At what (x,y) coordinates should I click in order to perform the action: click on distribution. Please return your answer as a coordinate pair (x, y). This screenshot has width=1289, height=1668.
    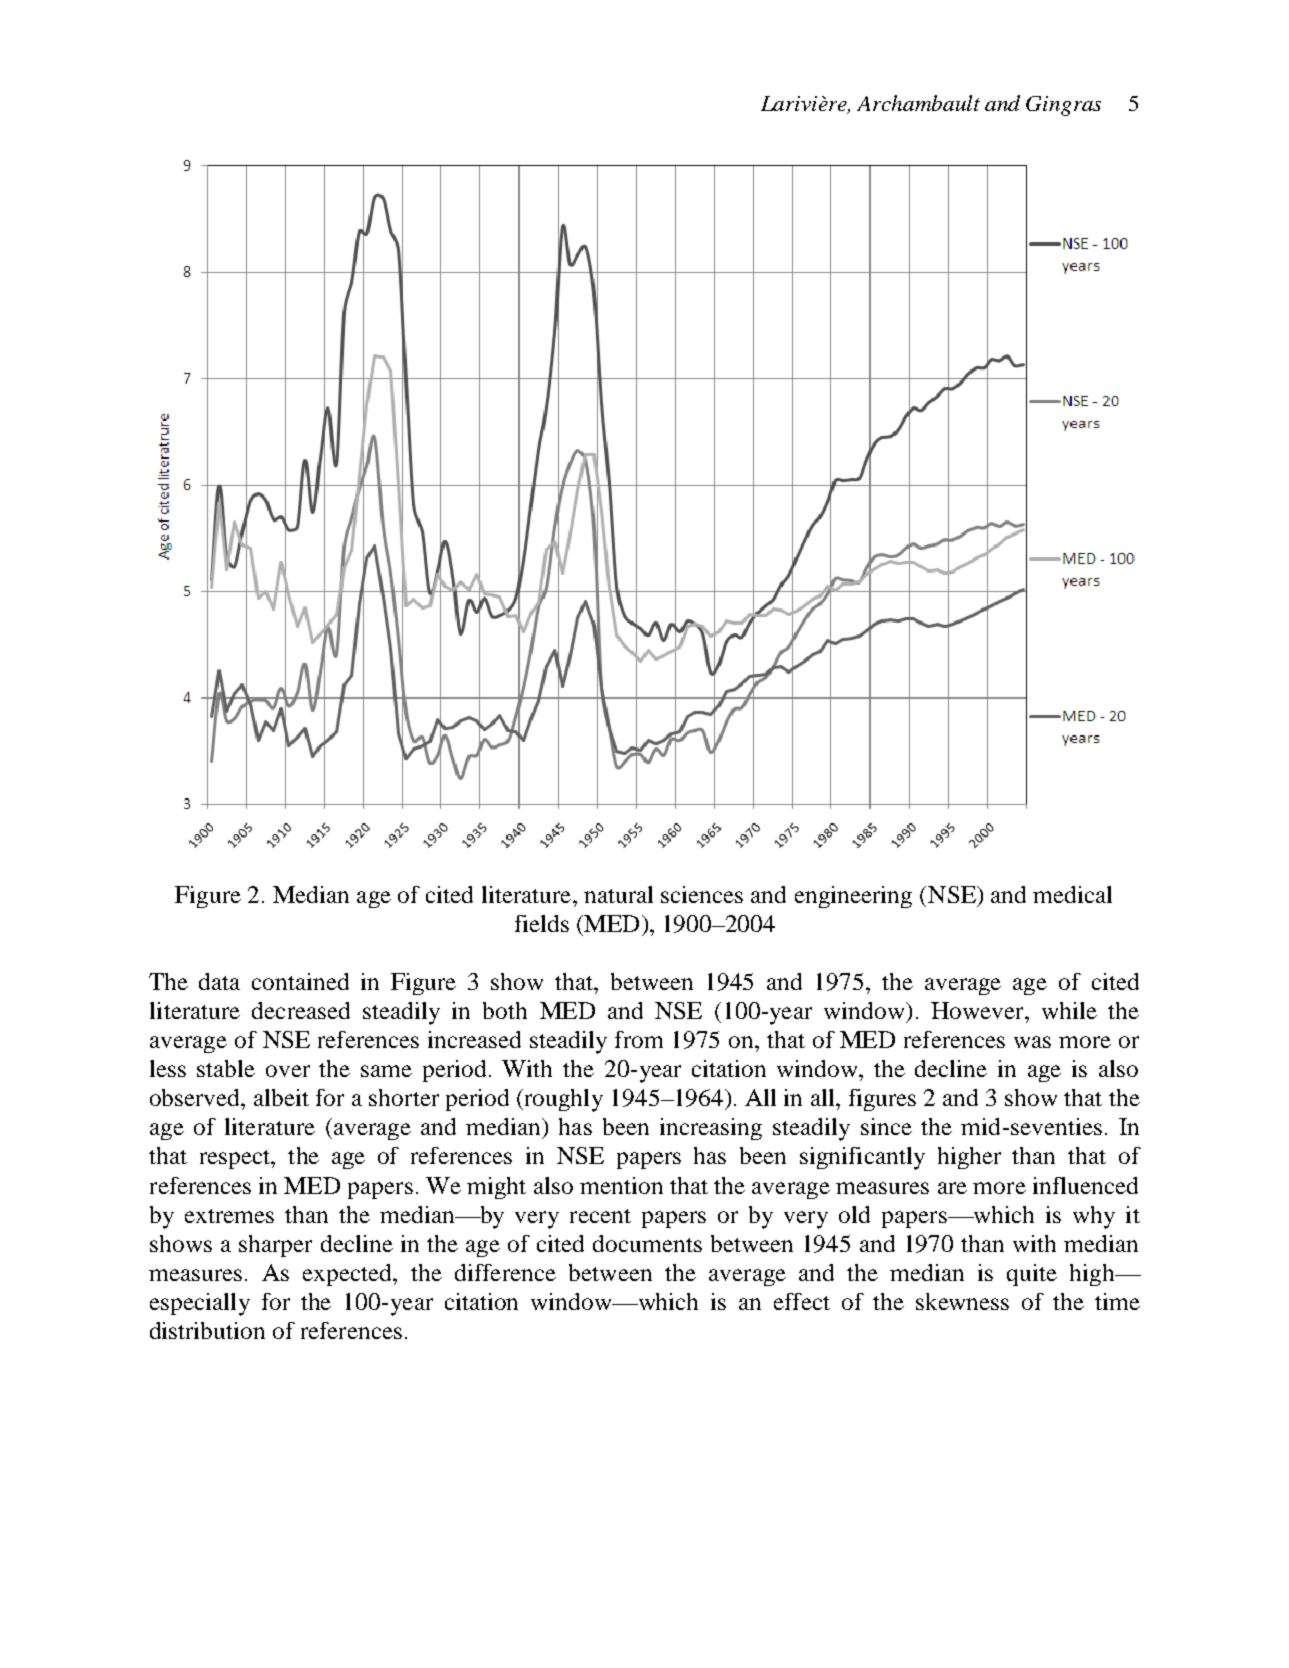
    Looking at the image, I should click on (207, 1330).
